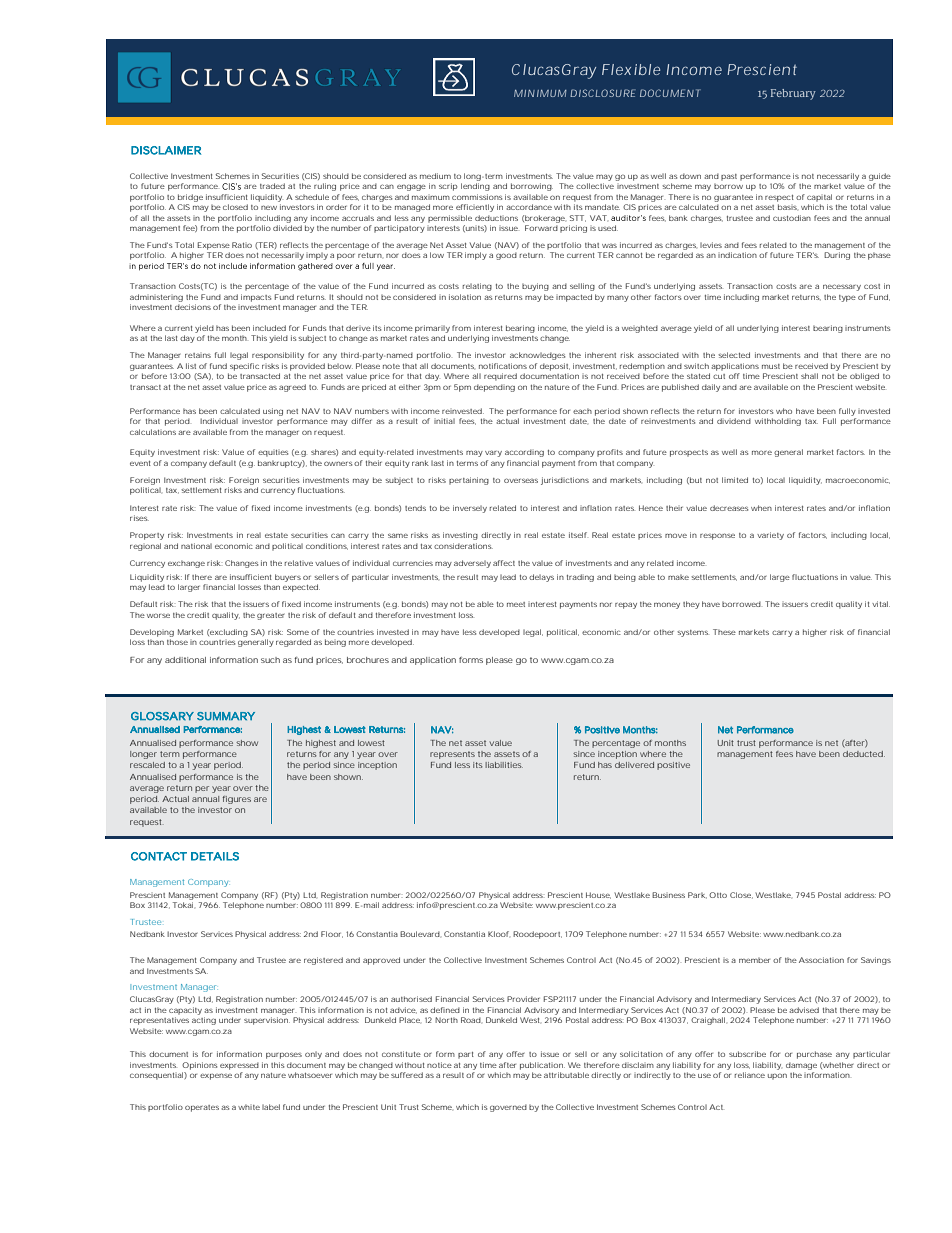 This screenshot has height=1233, width=952. Describe the element at coordinates (729, 177) in the screenshot. I see `past` at that location.
